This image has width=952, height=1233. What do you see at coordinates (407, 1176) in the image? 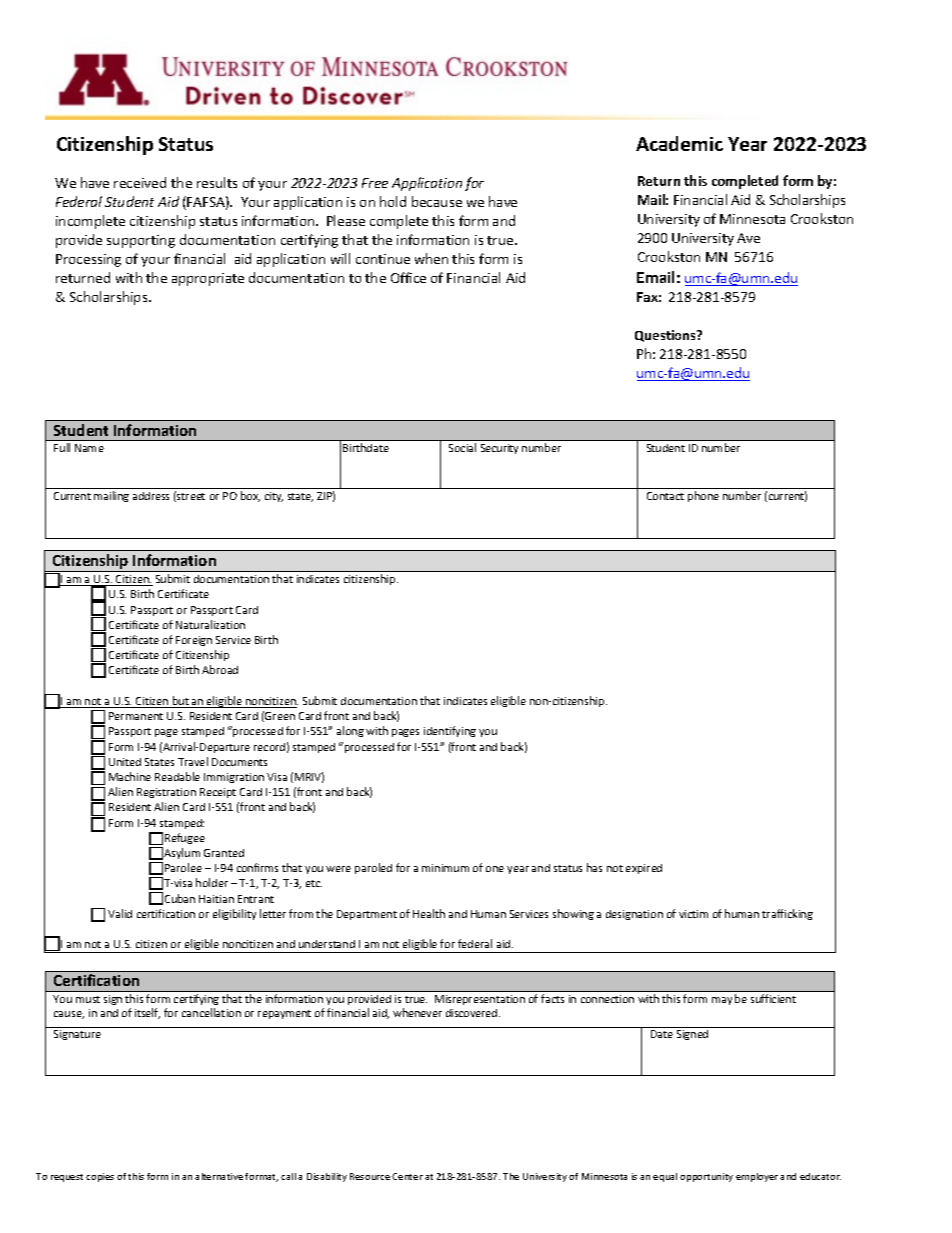
I see `Center` at bounding box center [407, 1176].
